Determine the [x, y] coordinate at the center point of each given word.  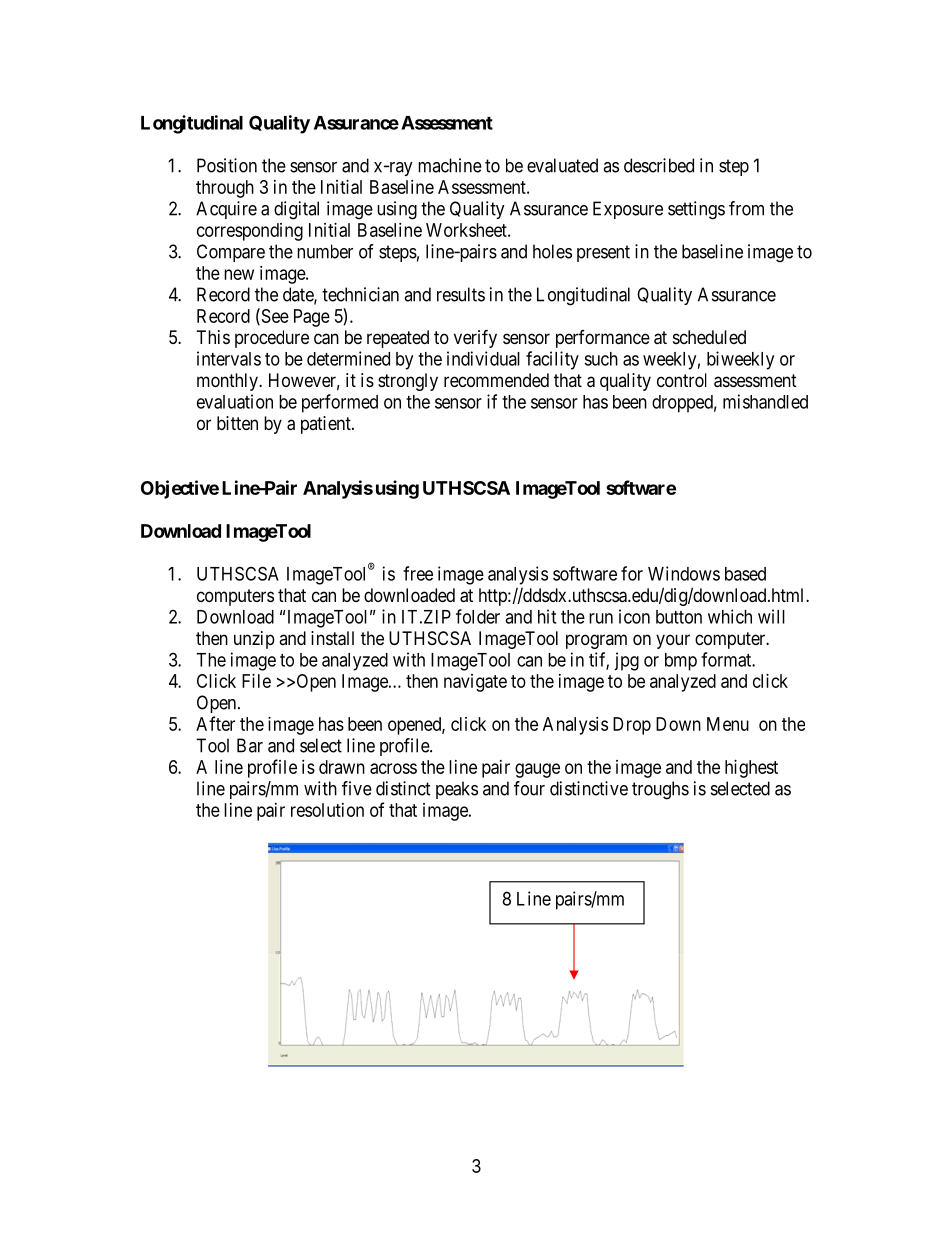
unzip [254, 640]
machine [450, 165]
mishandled [765, 401]
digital [296, 210]
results [461, 294]
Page [312, 318]
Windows [684, 573]
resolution [327, 810]
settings [696, 210]
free [418, 573]
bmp [681, 662]
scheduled [709, 337]
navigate [475, 683]
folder [478, 616]
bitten [237, 423]
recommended [496, 380]
